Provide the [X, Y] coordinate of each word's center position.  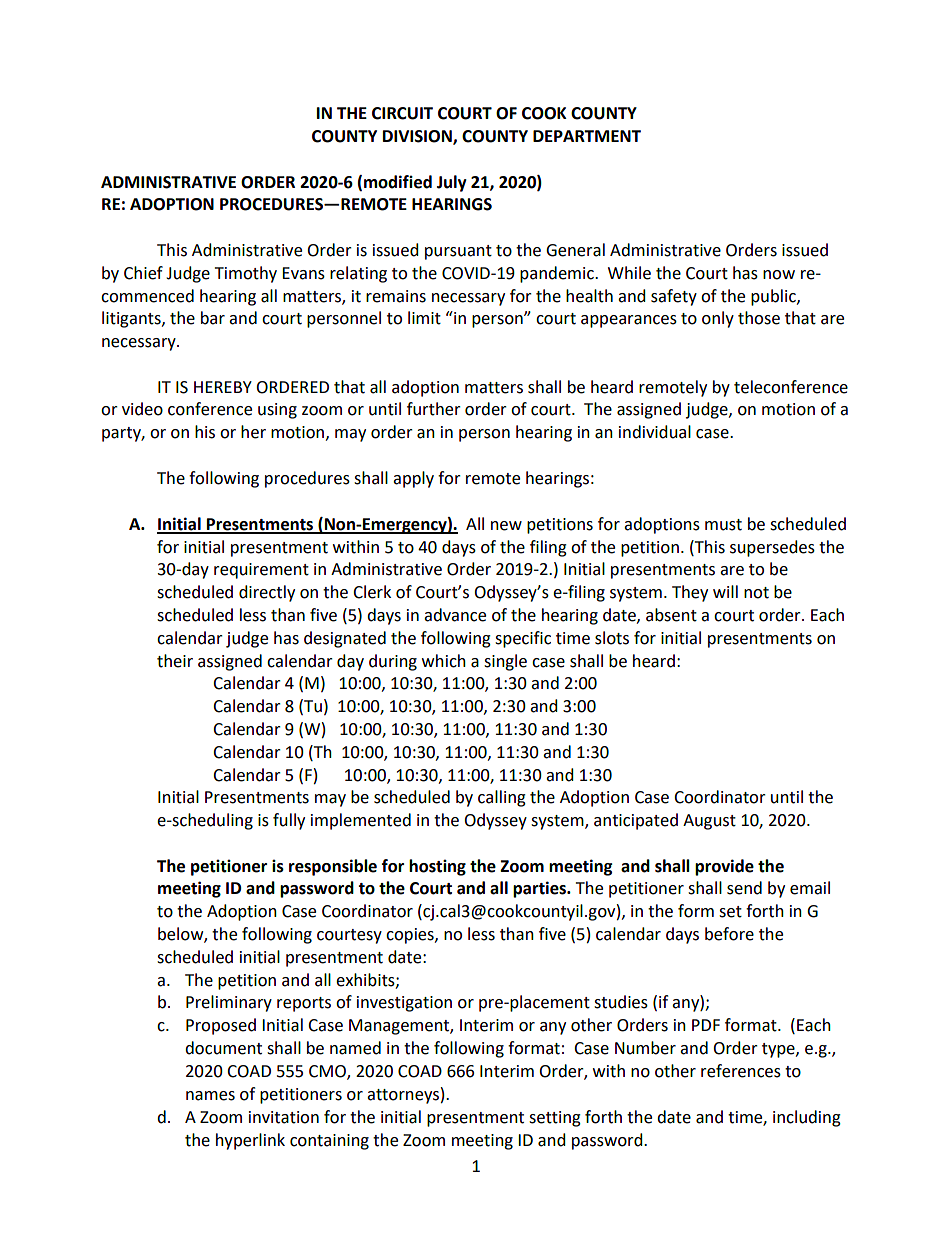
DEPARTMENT [587, 136]
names [210, 1096]
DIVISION [418, 137]
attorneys [403, 1096]
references [741, 1071]
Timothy [246, 274]
